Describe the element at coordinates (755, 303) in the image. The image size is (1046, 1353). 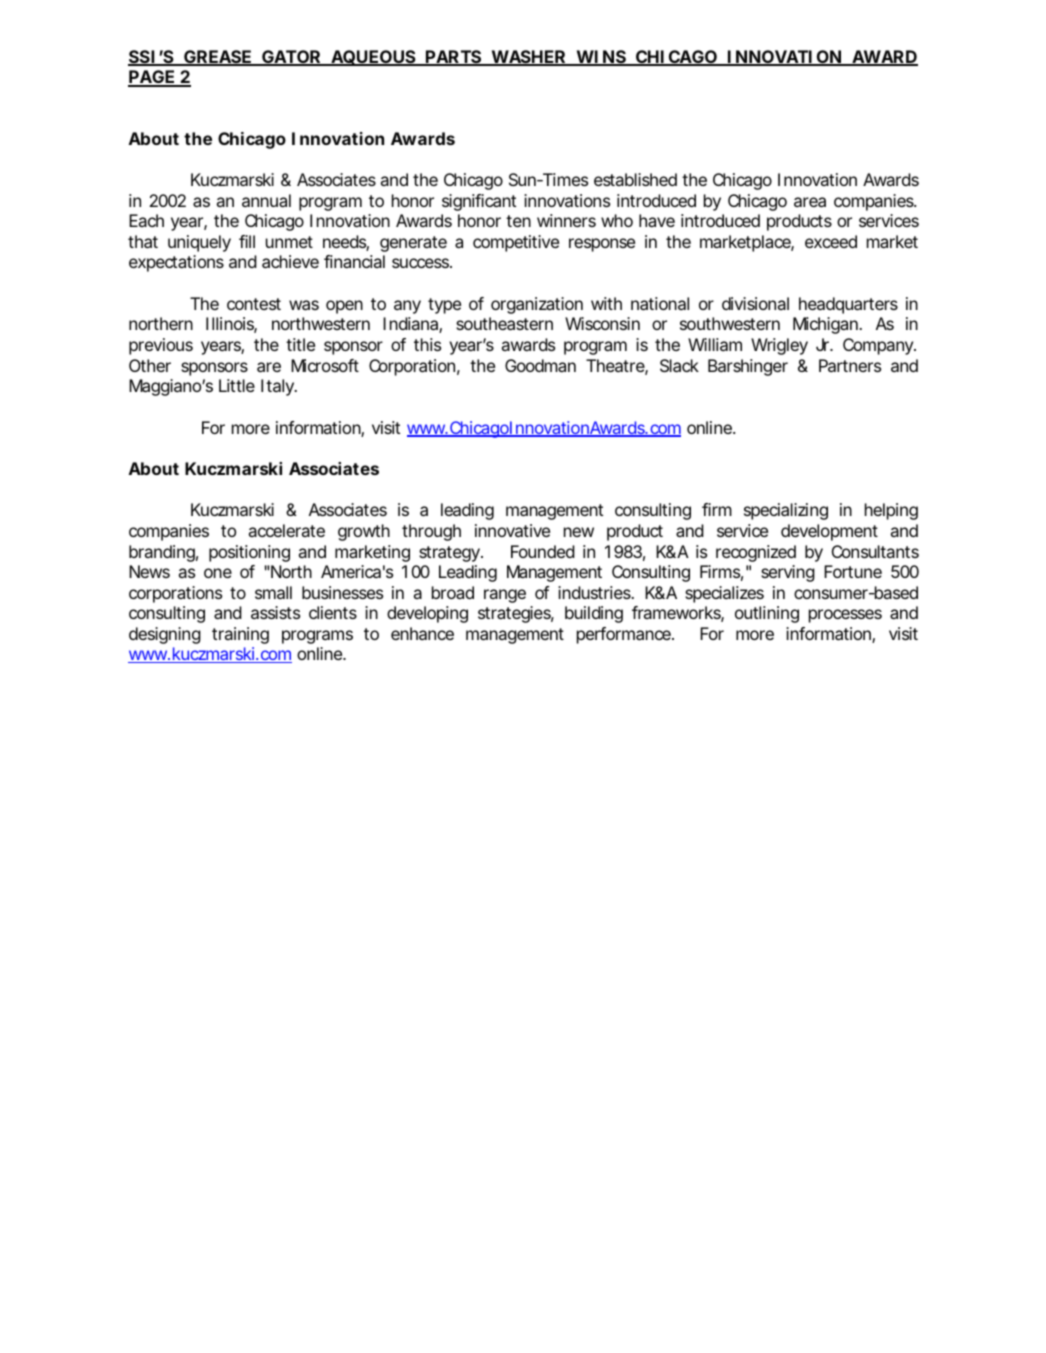
I see `divisional` at that location.
